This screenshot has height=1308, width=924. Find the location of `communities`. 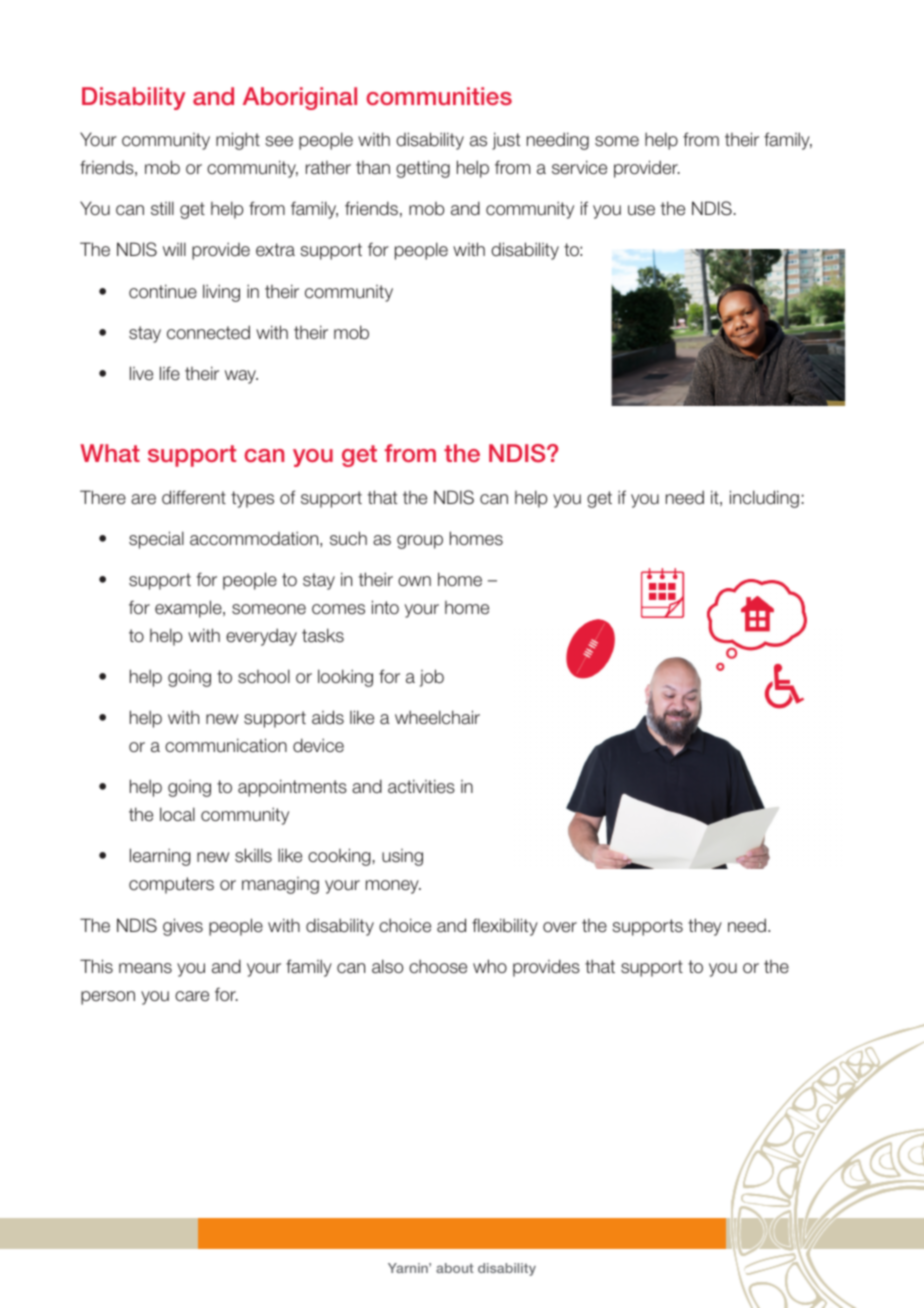

communities is located at coordinates (439, 96).
